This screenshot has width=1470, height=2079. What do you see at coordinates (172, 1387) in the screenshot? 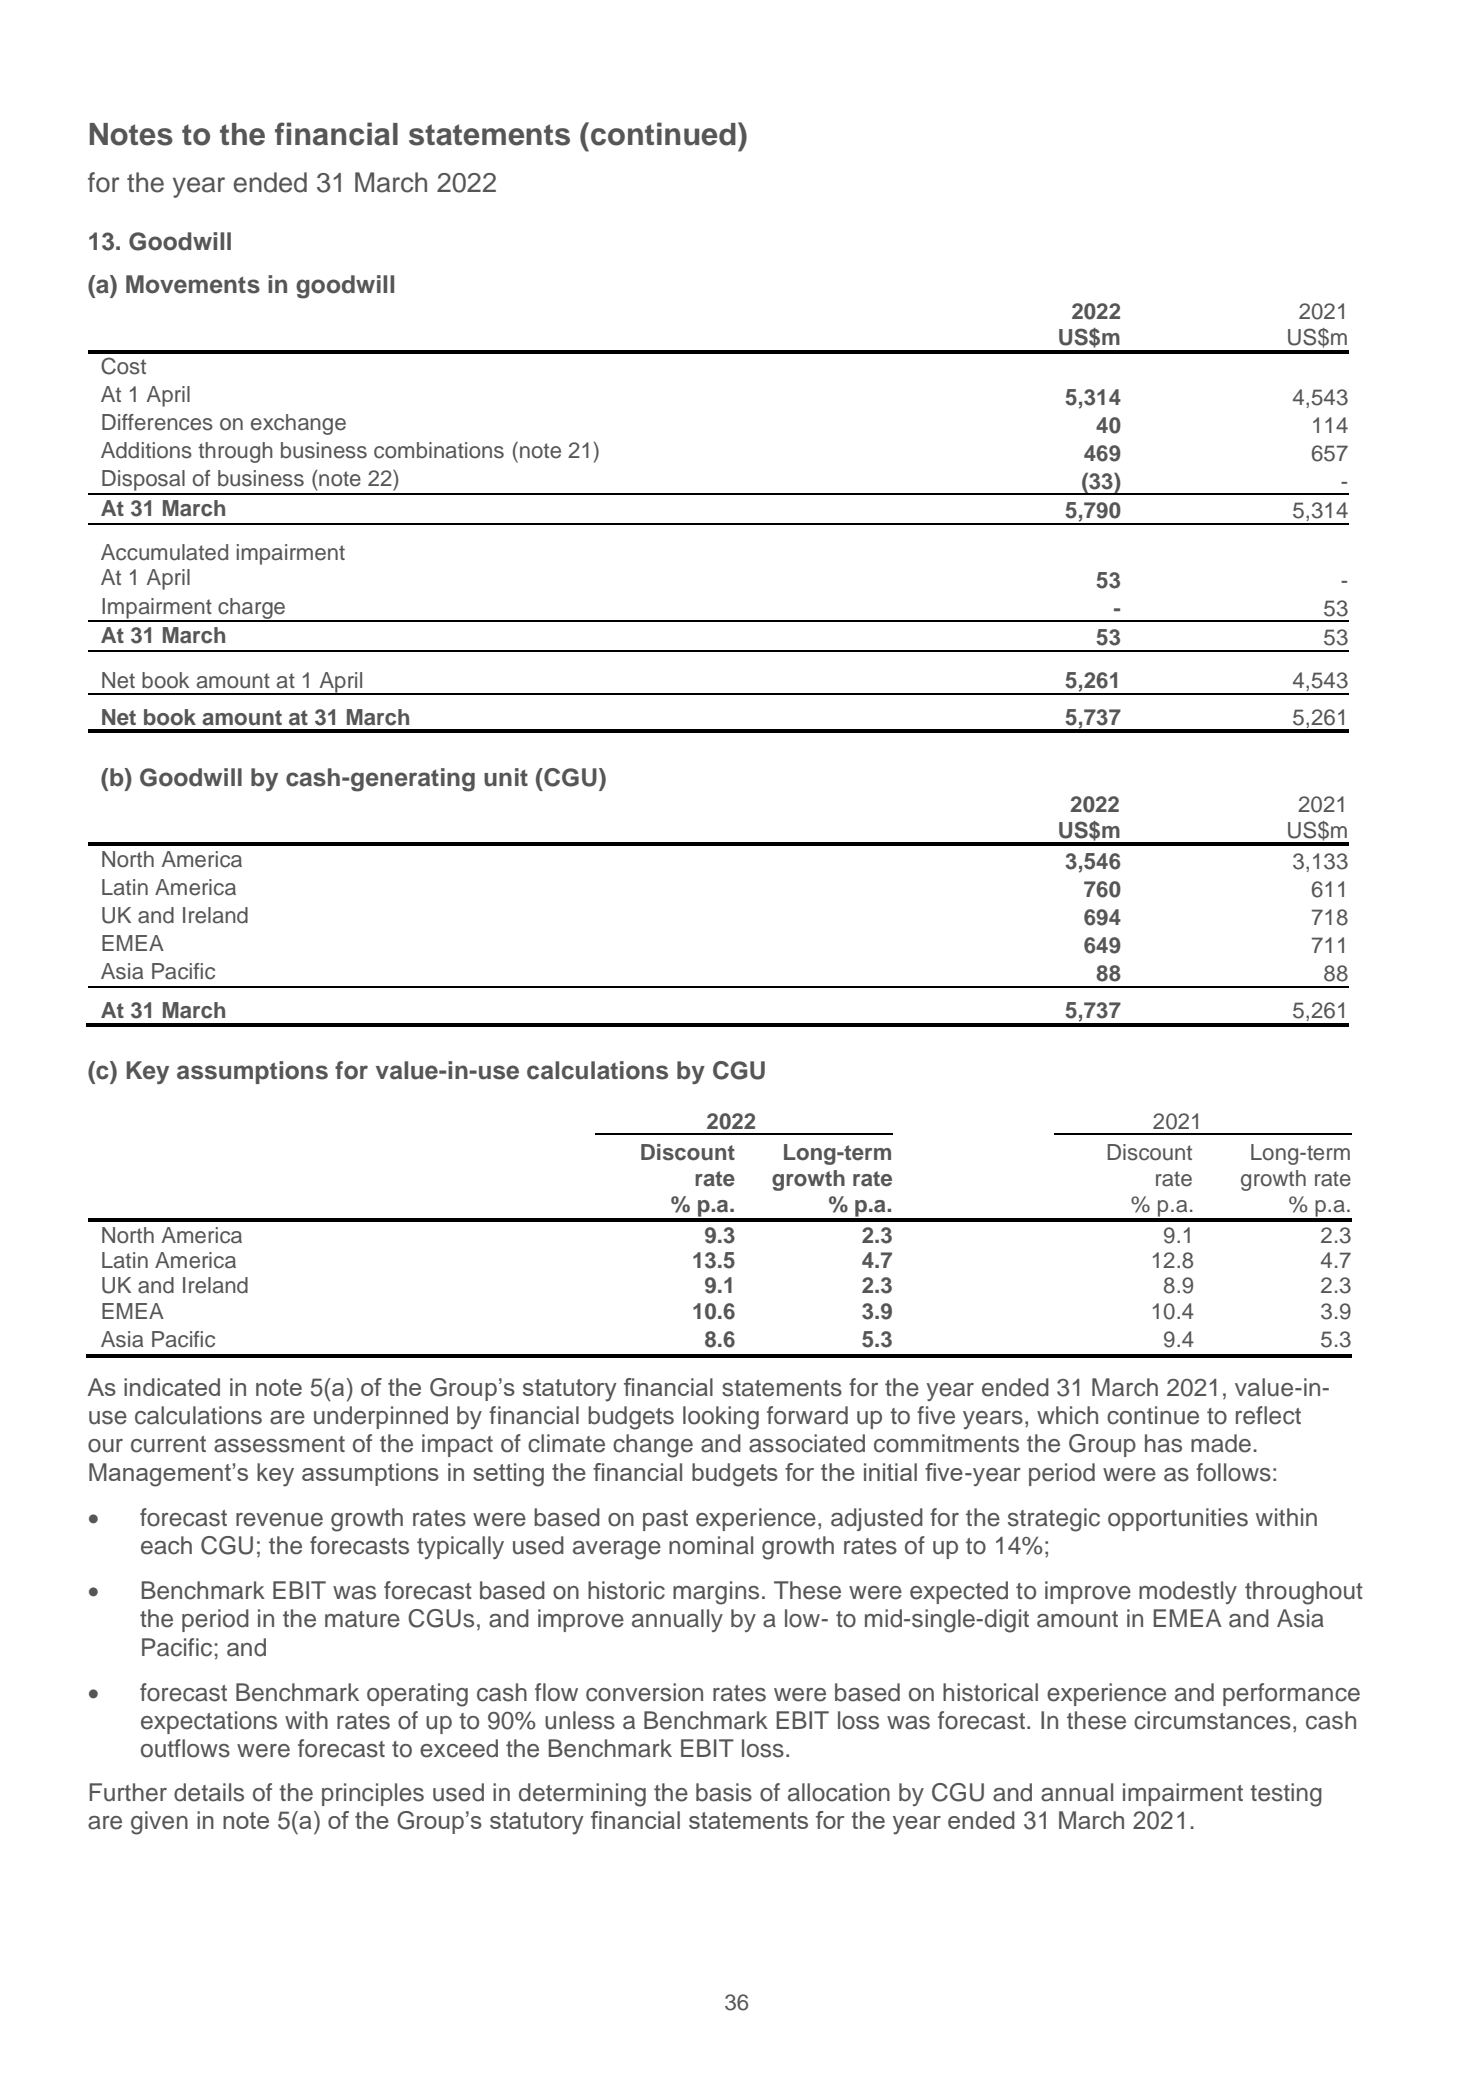
I see `indicated` at bounding box center [172, 1387].
